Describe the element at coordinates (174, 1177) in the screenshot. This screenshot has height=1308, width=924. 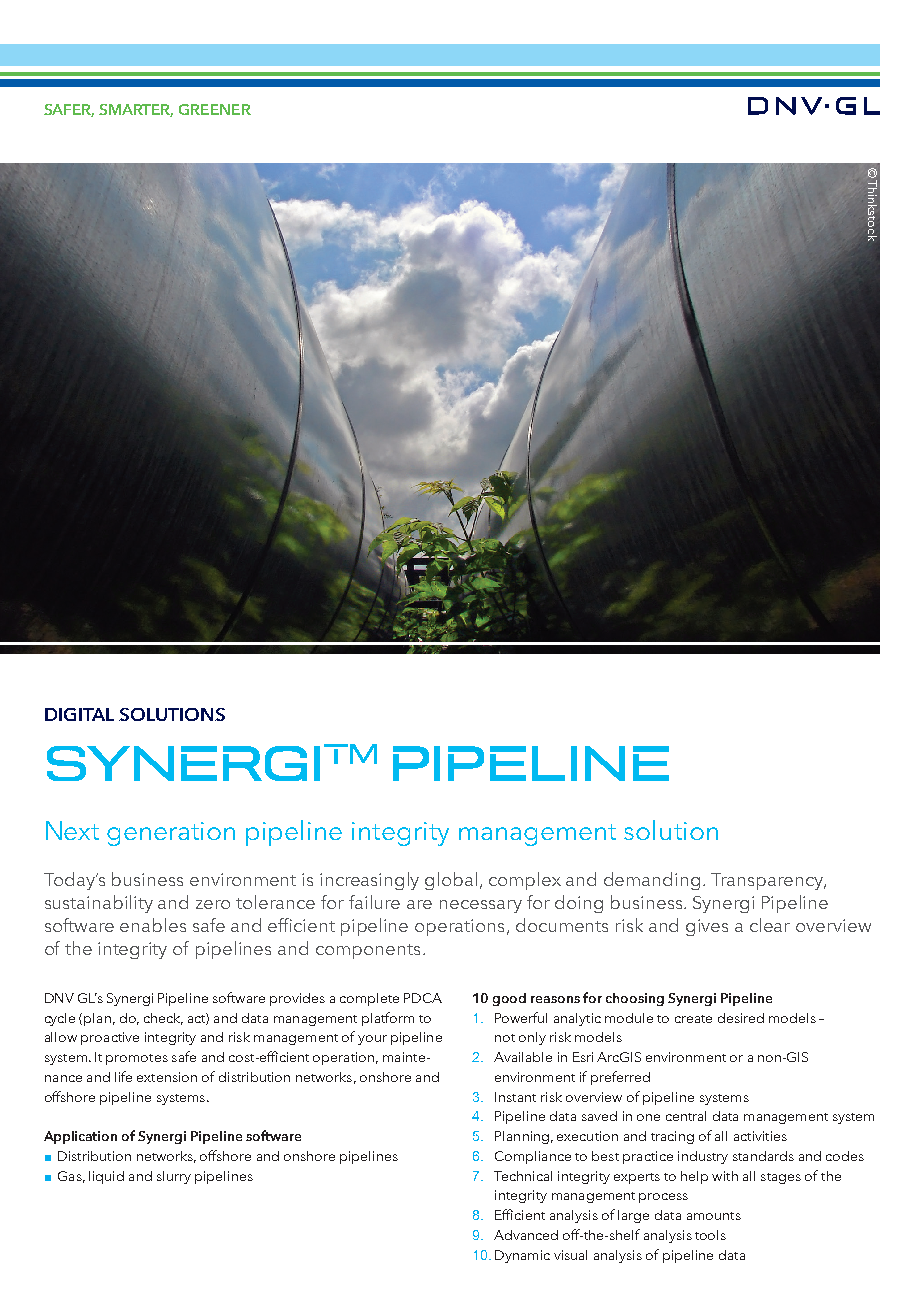
I see `slurry` at that location.
